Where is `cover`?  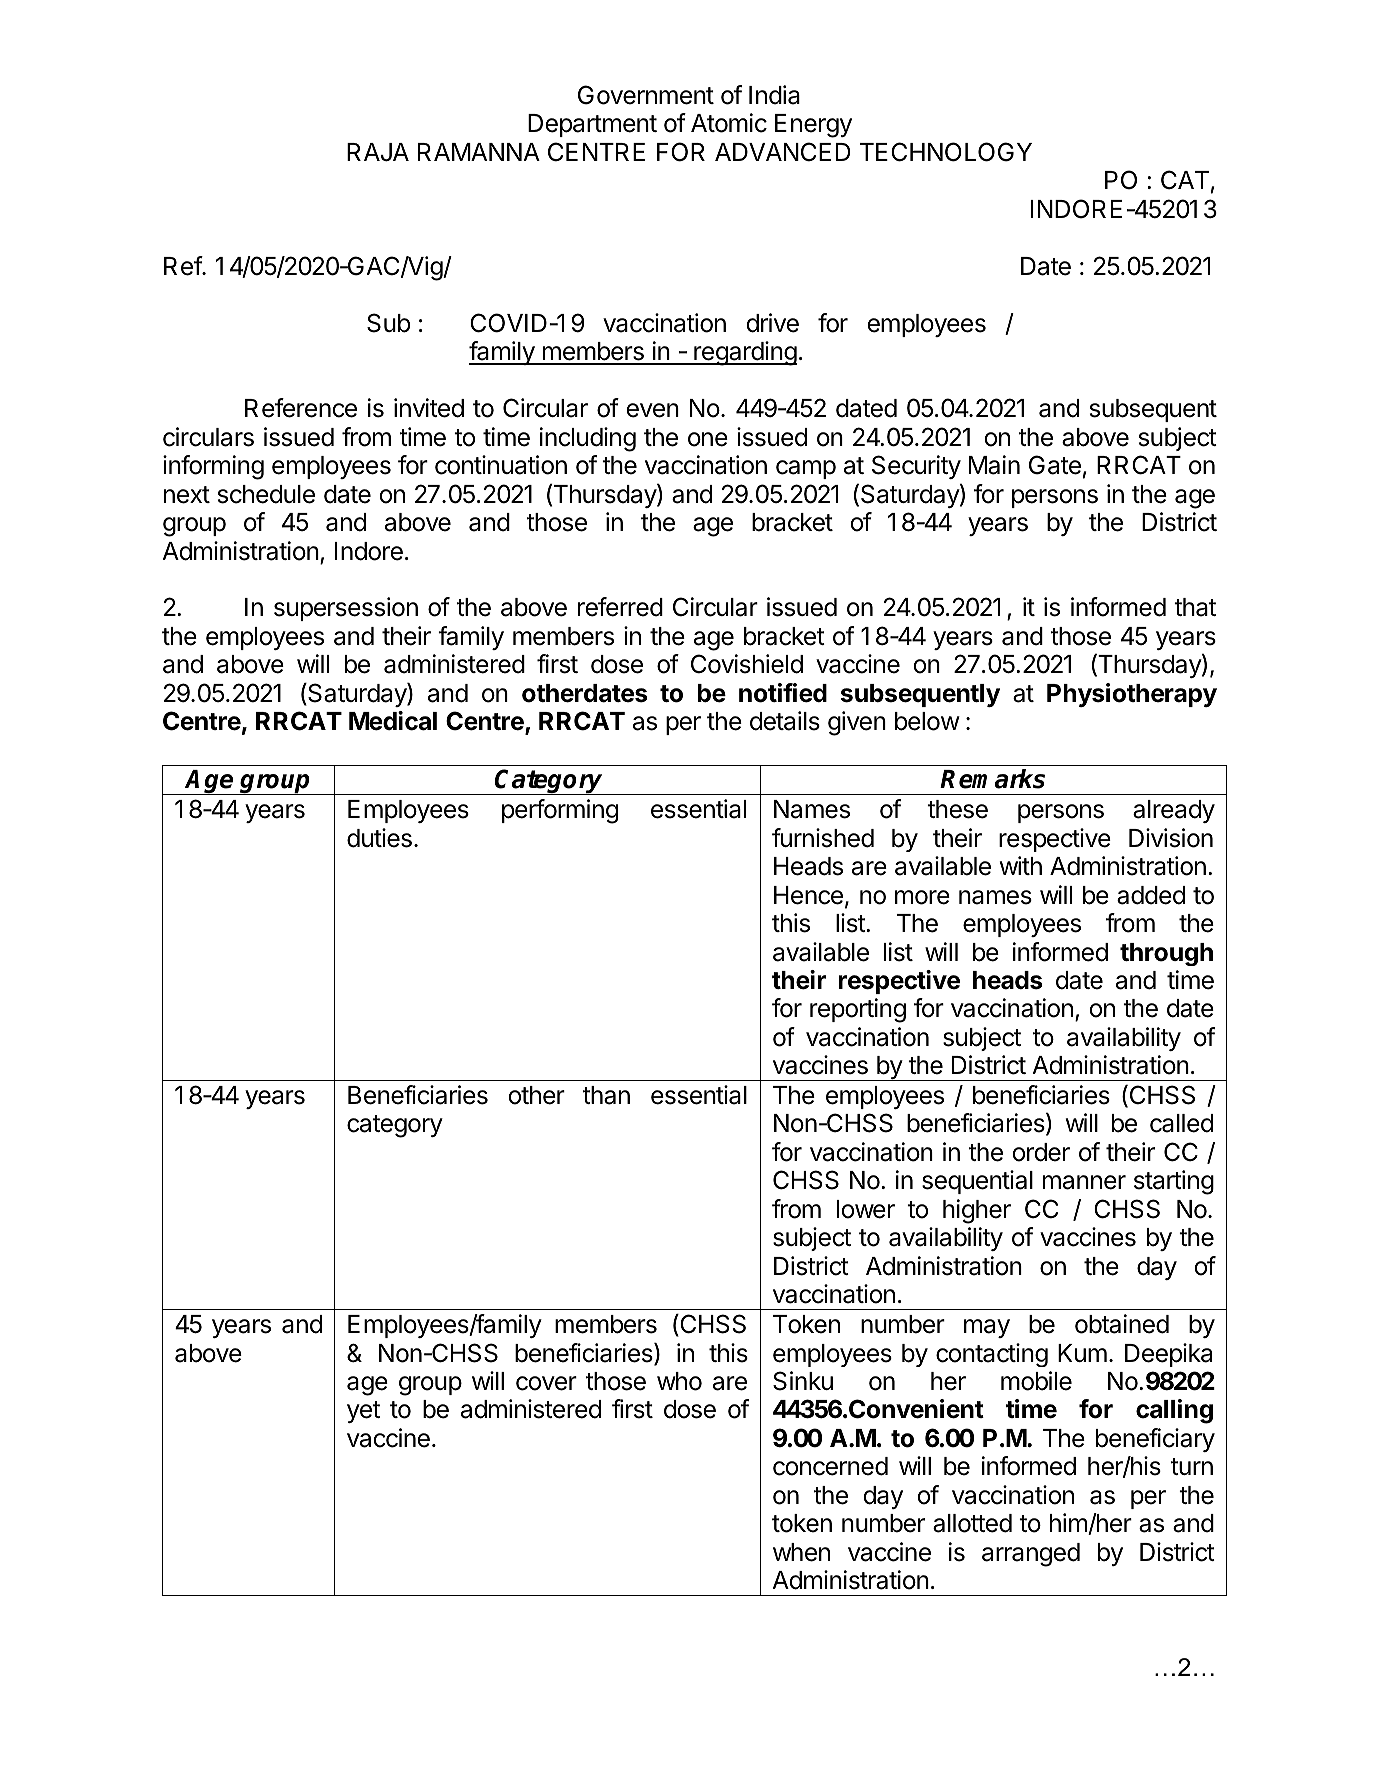
cover is located at coordinates (546, 1383).
